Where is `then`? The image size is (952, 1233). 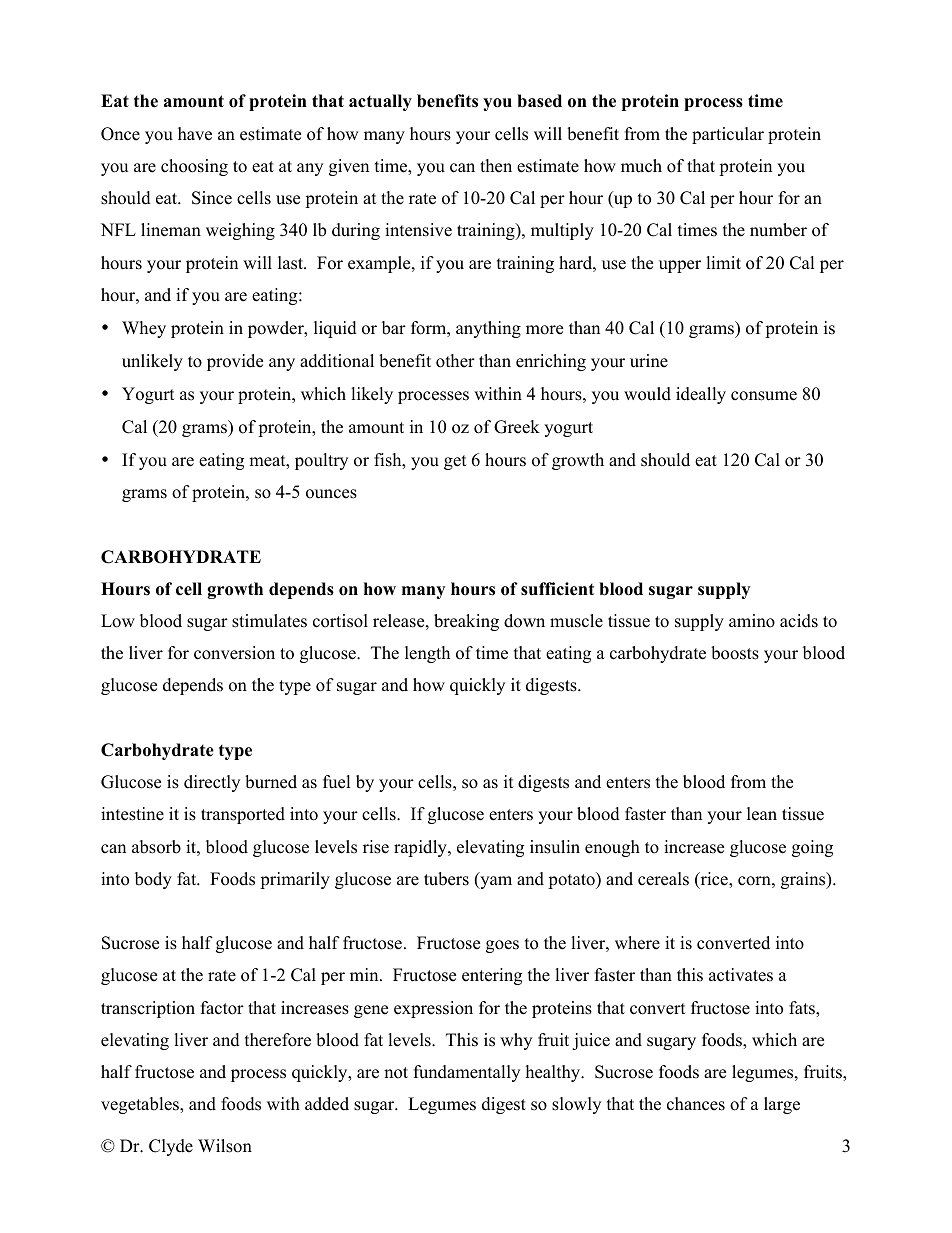
then is located at coordinates (496, 166).
